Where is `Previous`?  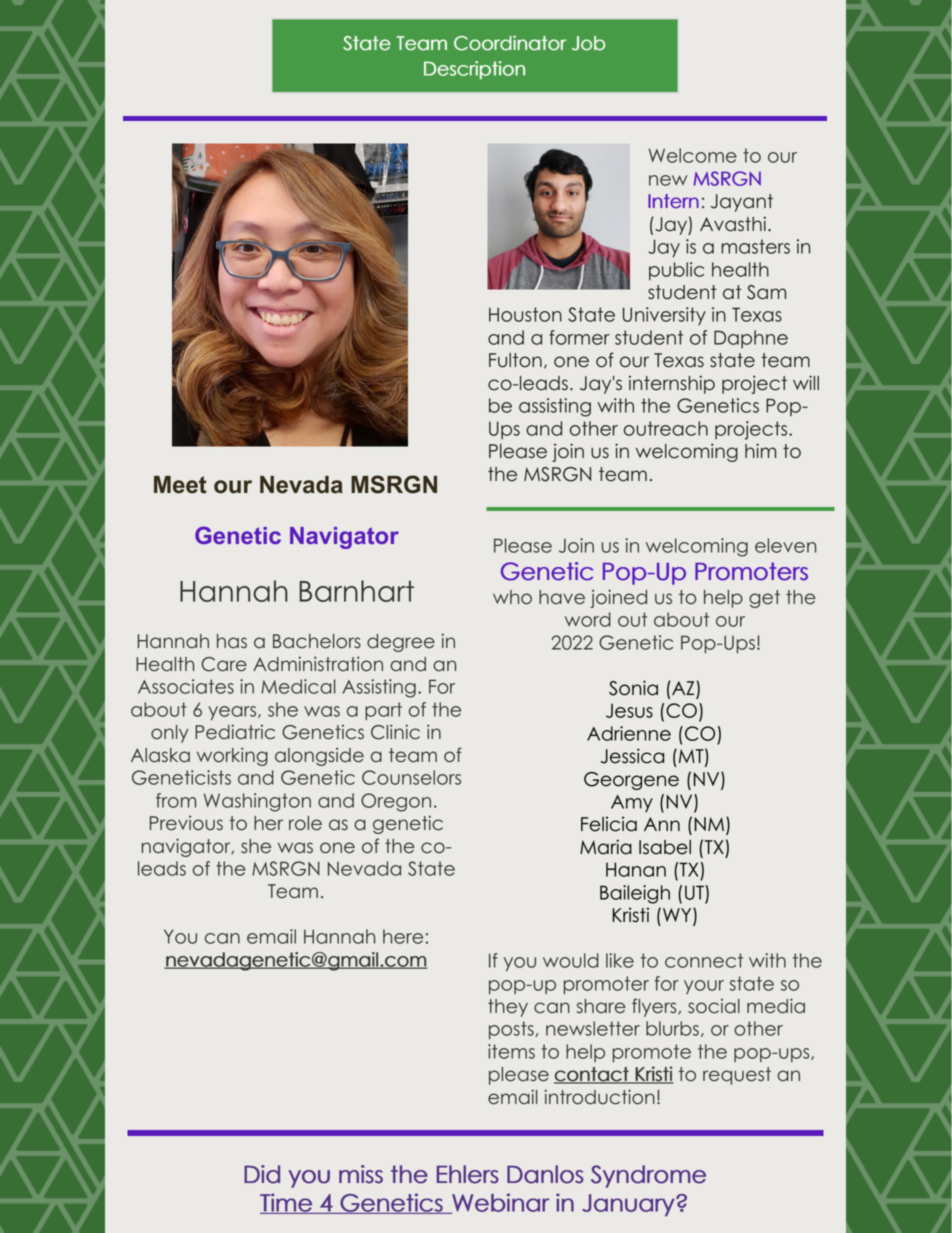 Previous is located at coordinates (186, 823).
